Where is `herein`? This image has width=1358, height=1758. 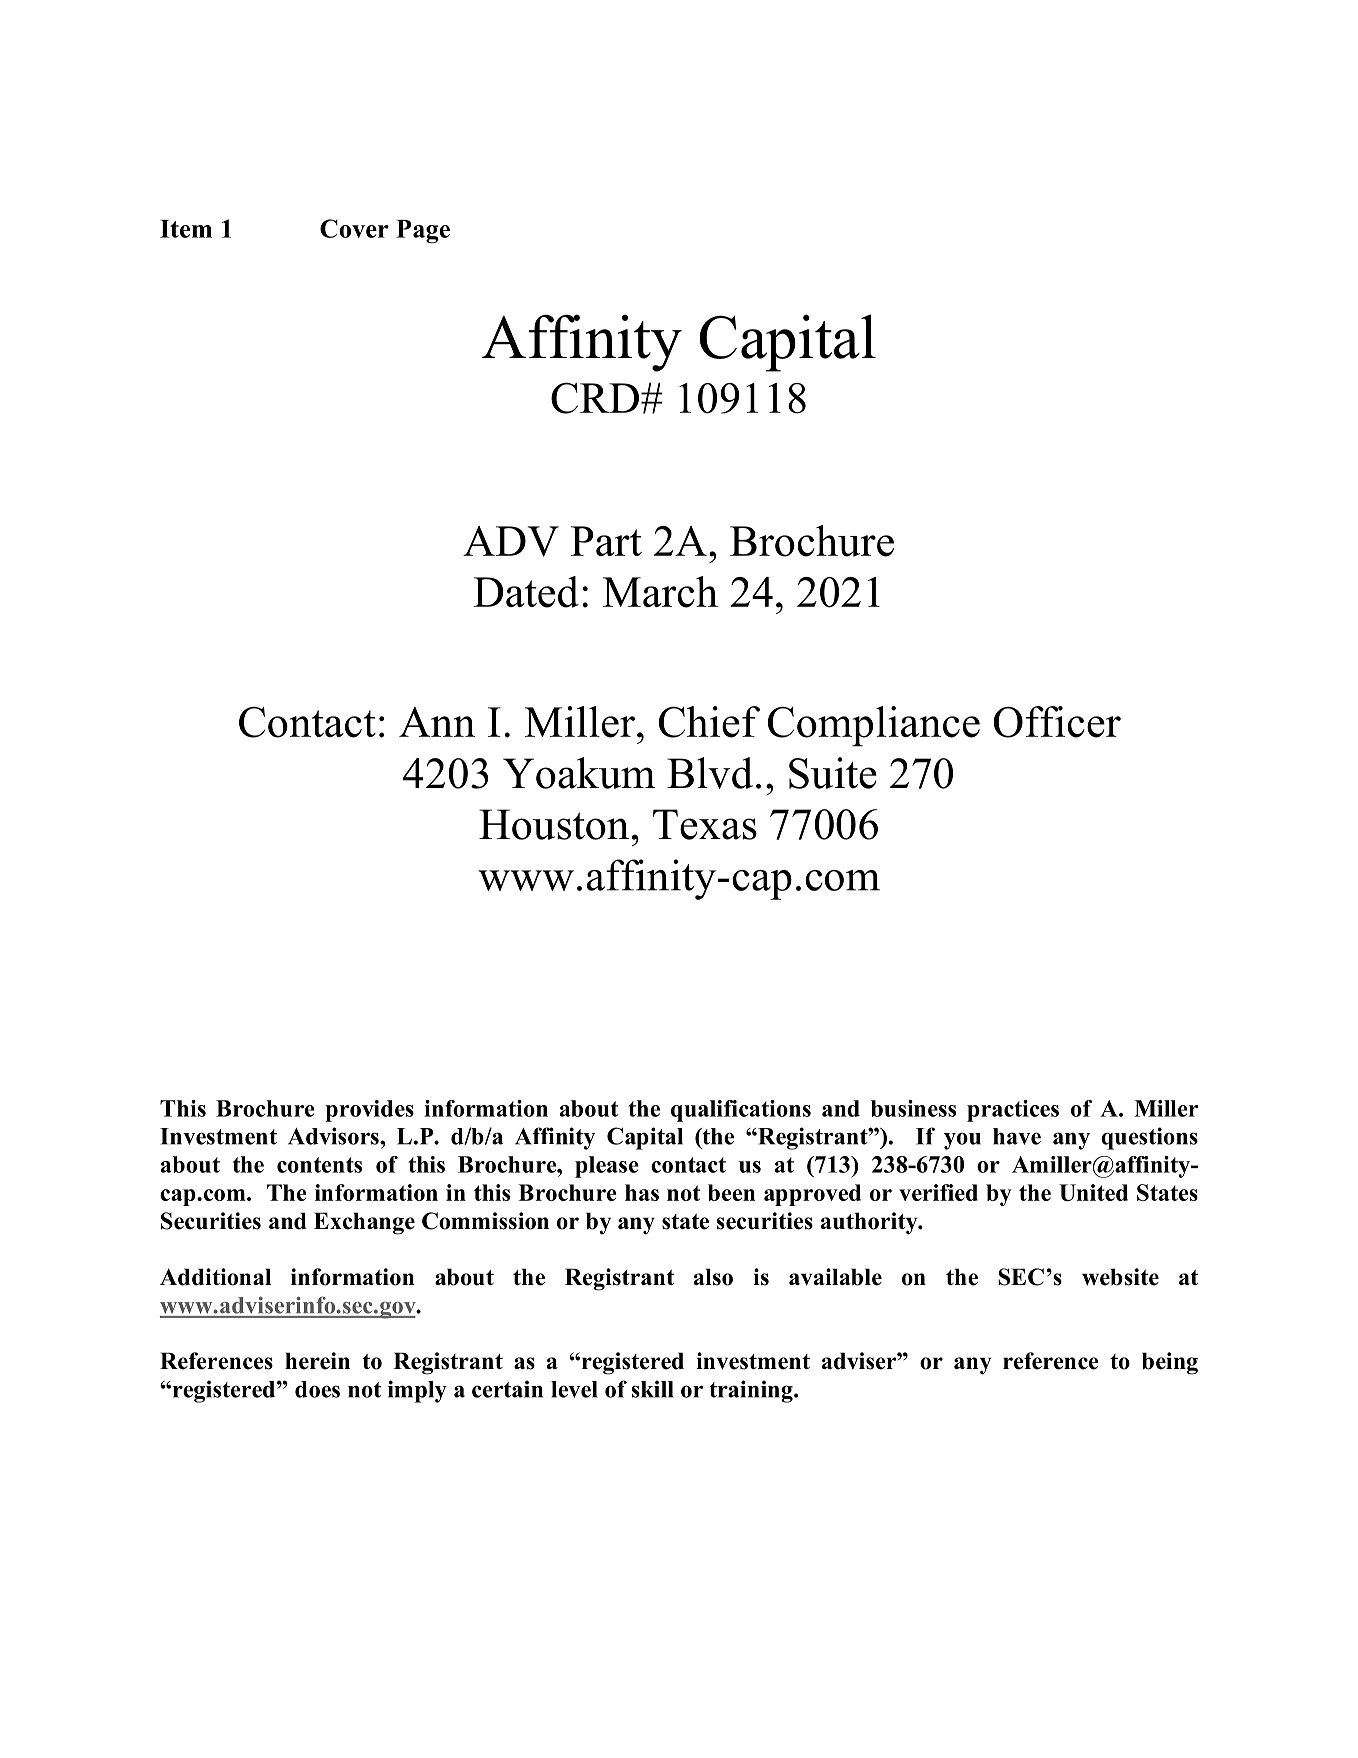 herein is located at coordinates (317, 1361).
